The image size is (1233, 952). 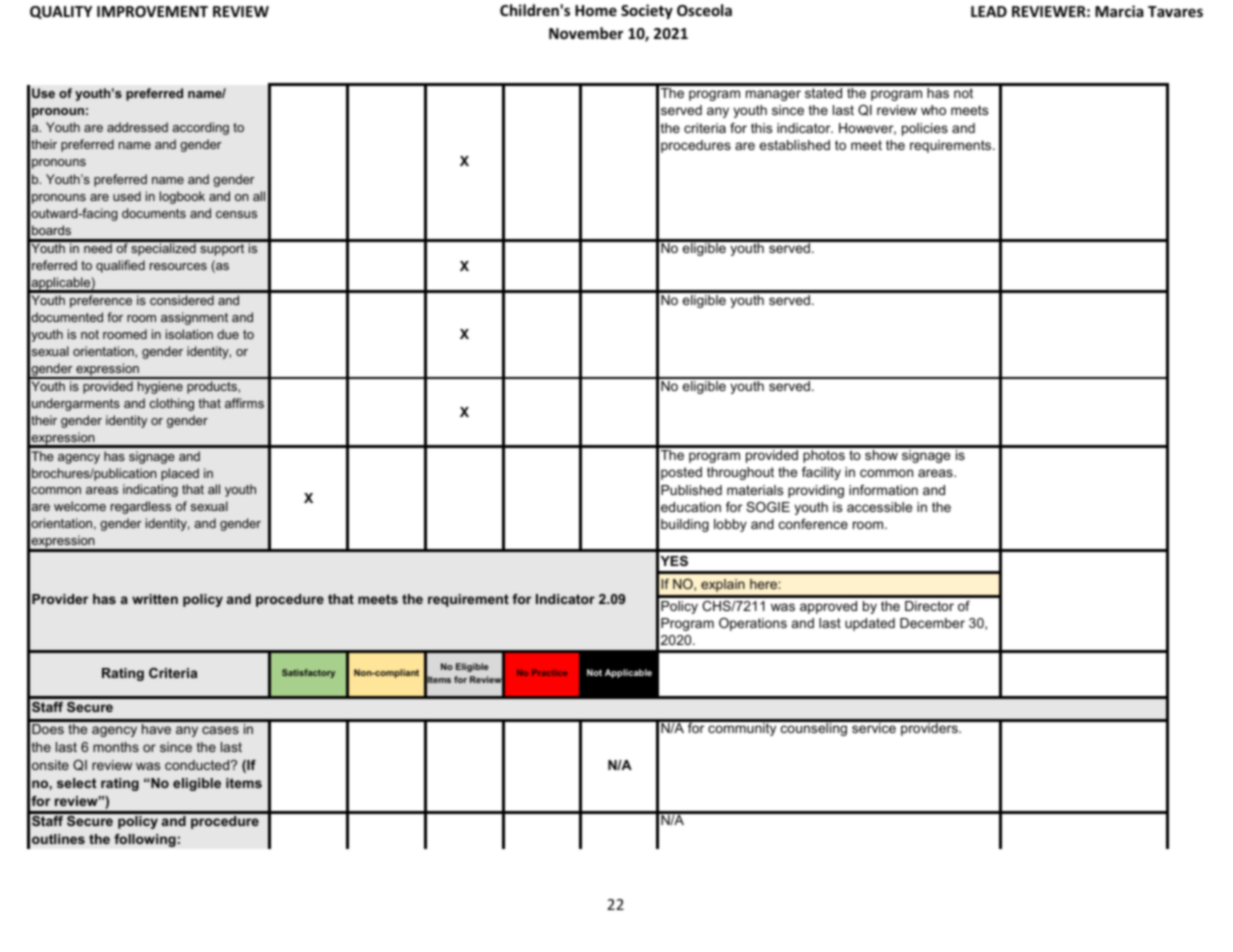 What do you see at coordinates (549, 672) in the document?
I see `Practice` at bounding box center [549, 672].
